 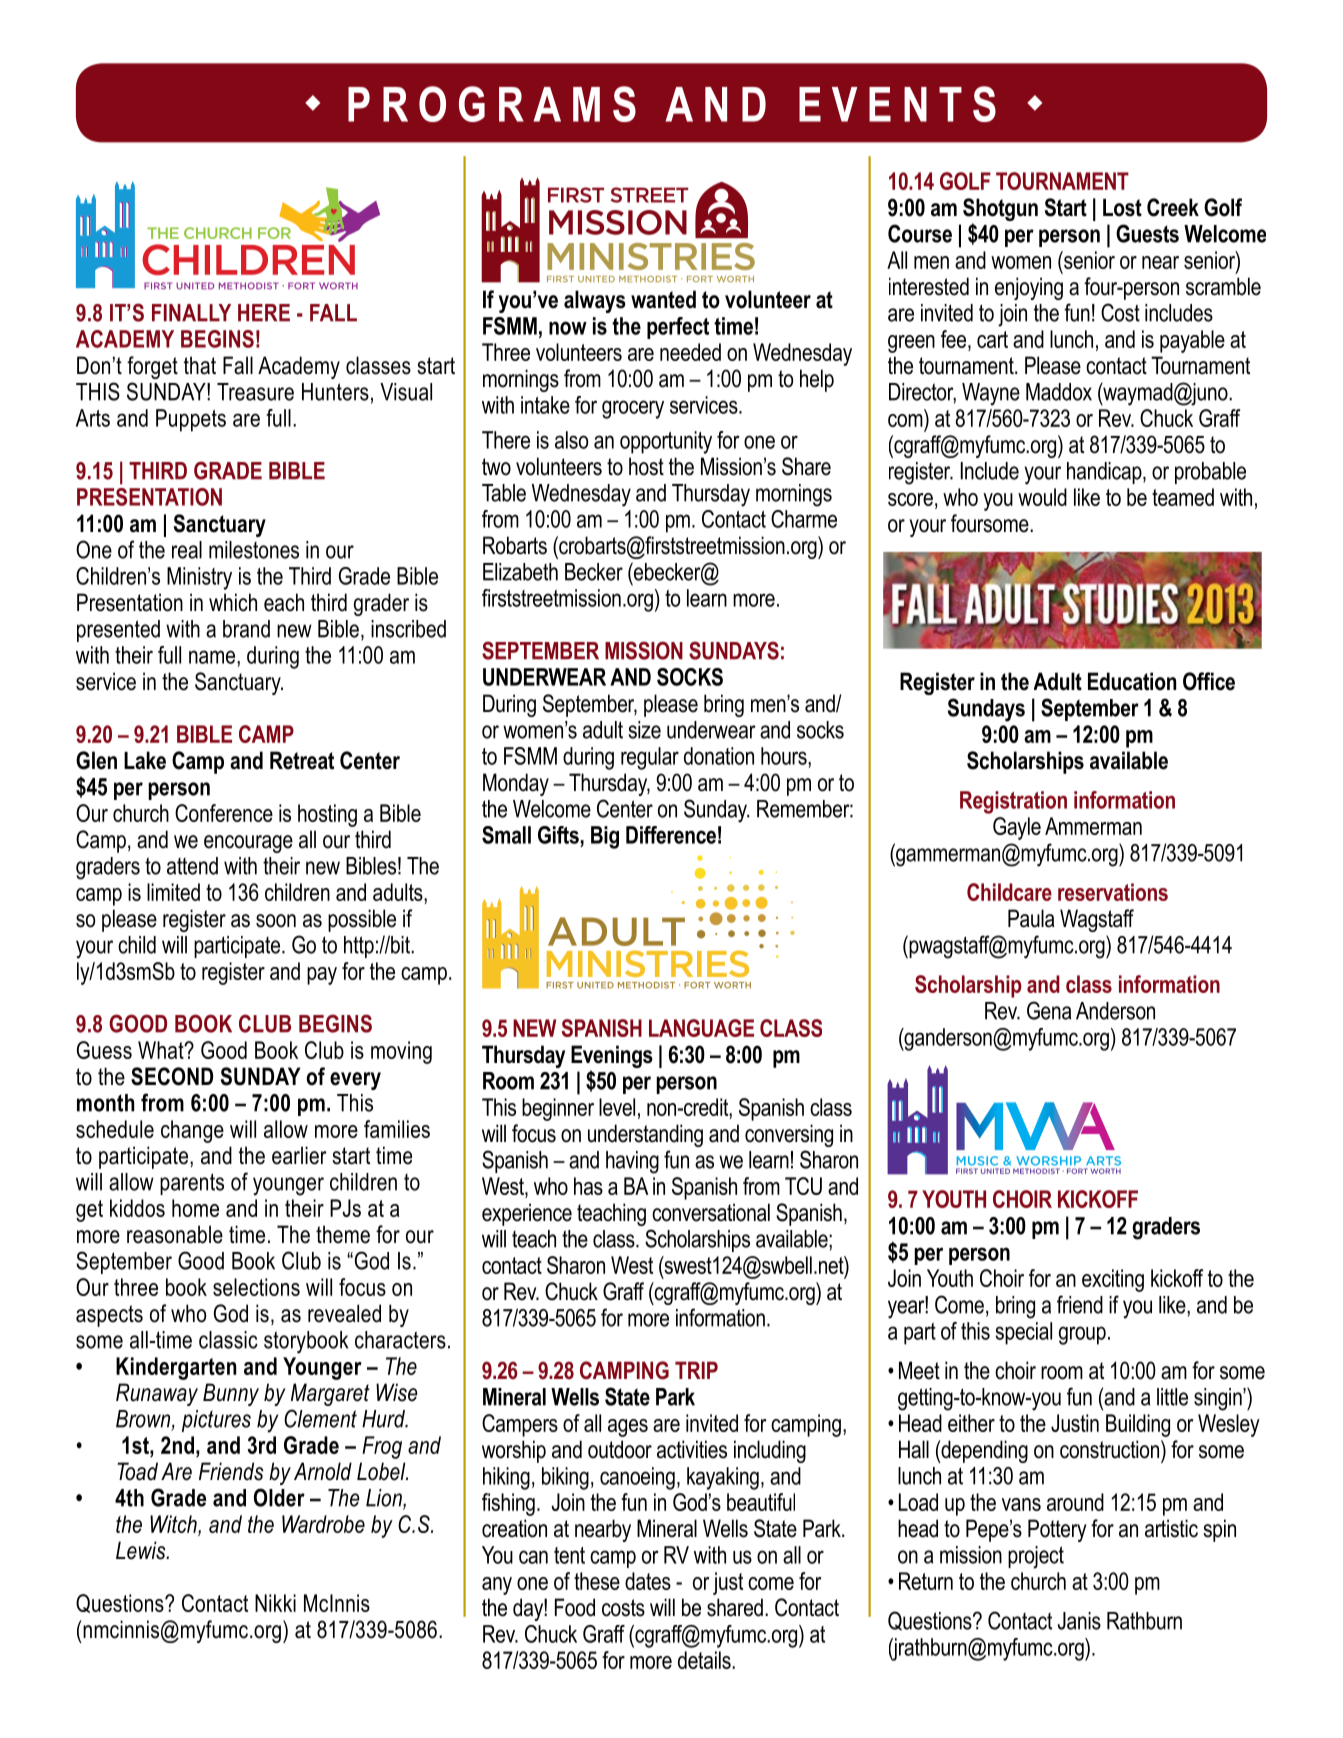 I want to click on Lost, so click(x=1122, y=208).
